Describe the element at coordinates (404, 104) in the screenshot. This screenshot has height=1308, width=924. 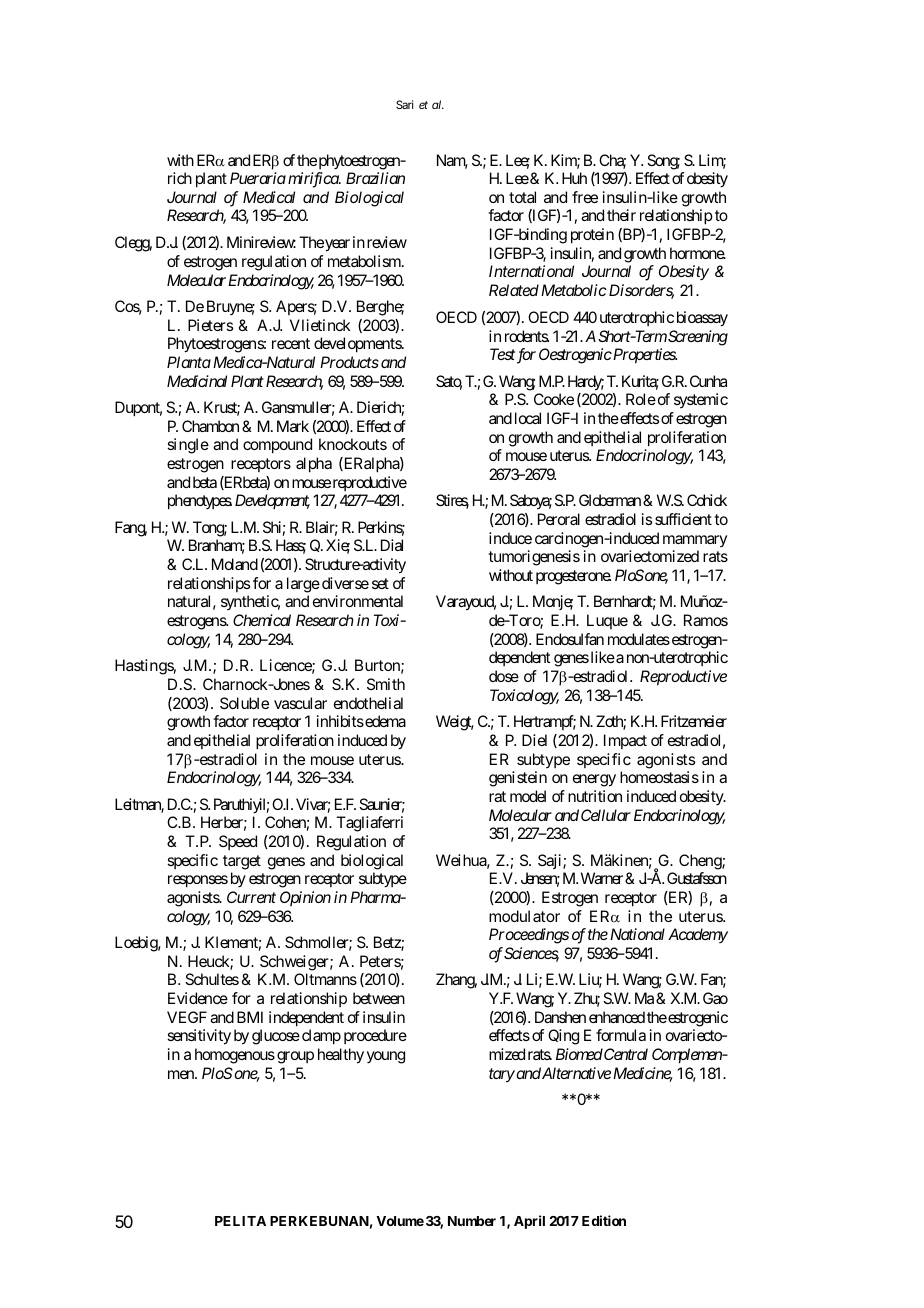
I see `Sari` at that location.
